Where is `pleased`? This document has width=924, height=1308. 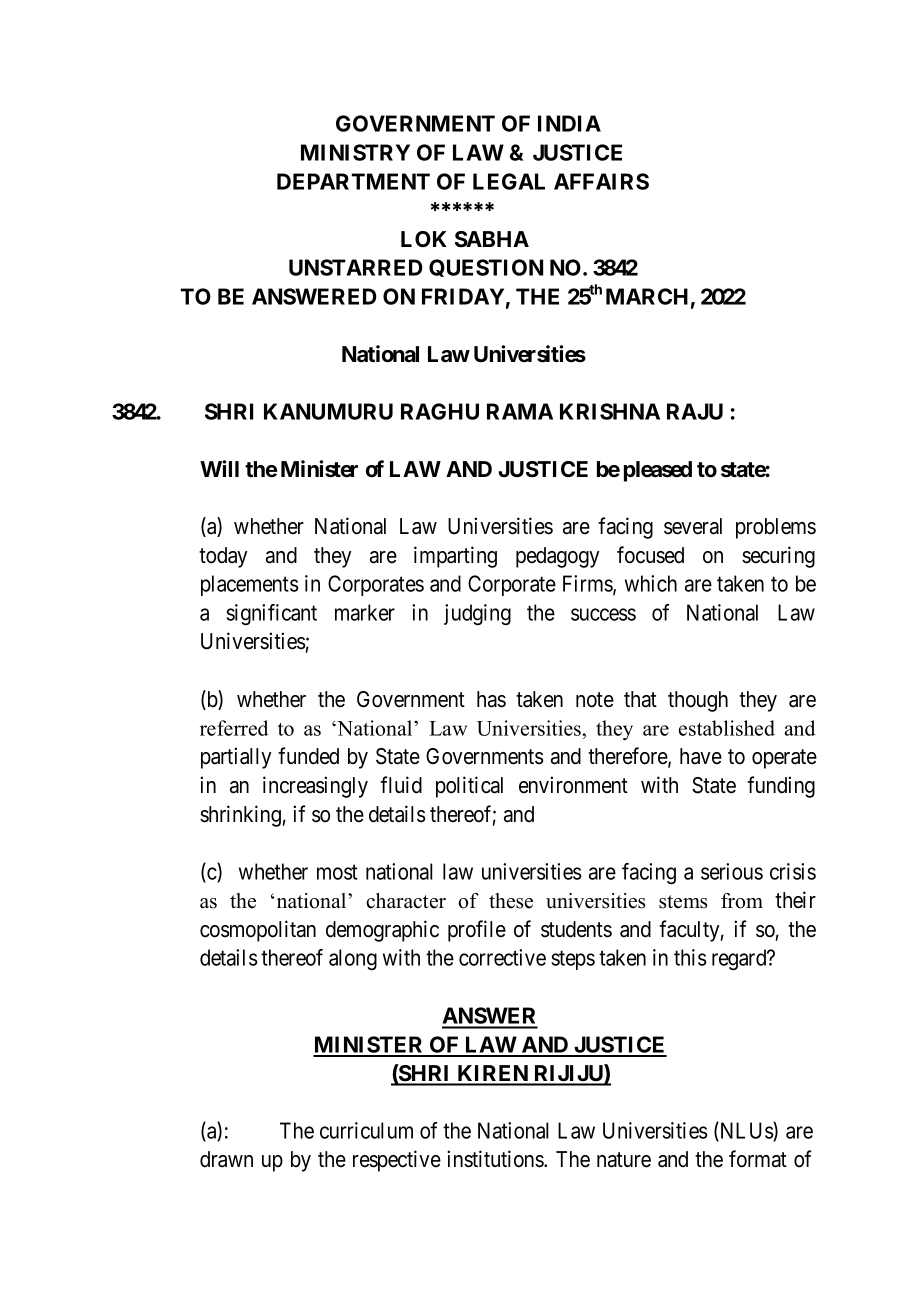
pleased is located at coordinates (658, 471).
